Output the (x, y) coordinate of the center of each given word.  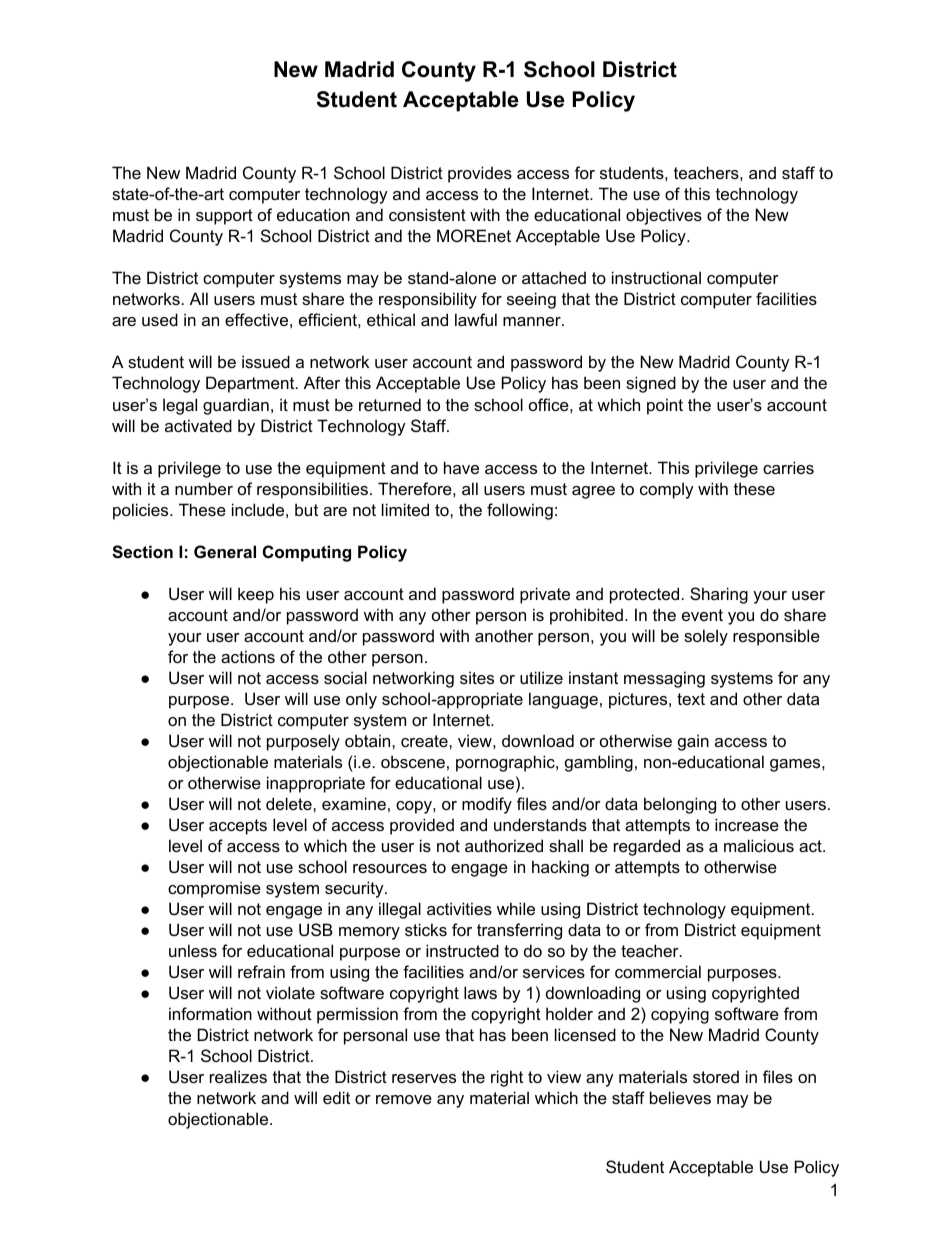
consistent (427, 214)
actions (248, 656)
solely (706, 637)
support (224, 217)
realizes (238, 1076)
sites (477, 677)
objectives (664, 216)
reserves (424, 1078)
